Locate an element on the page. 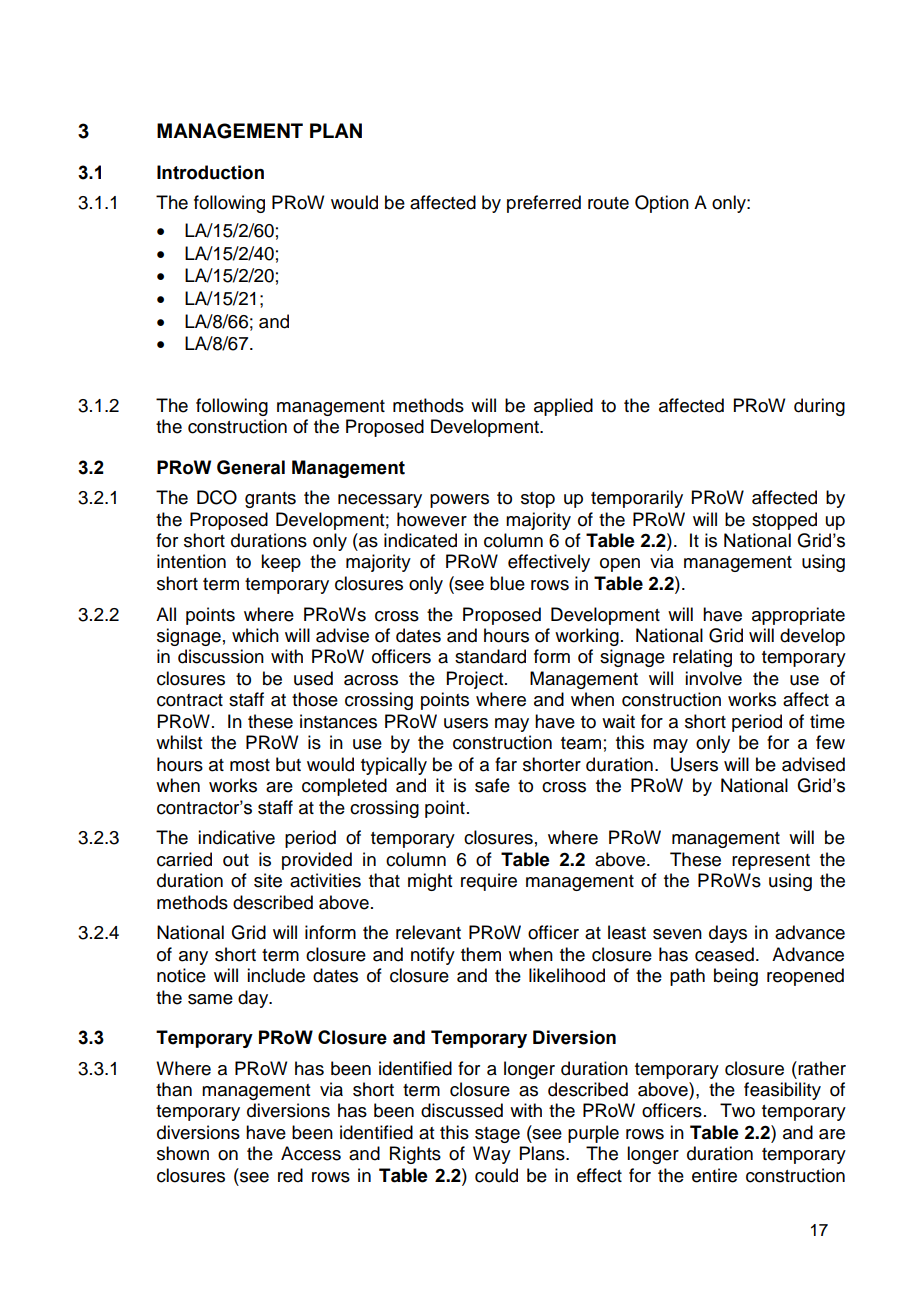  Introduction is located at coordinates (210, 172).
